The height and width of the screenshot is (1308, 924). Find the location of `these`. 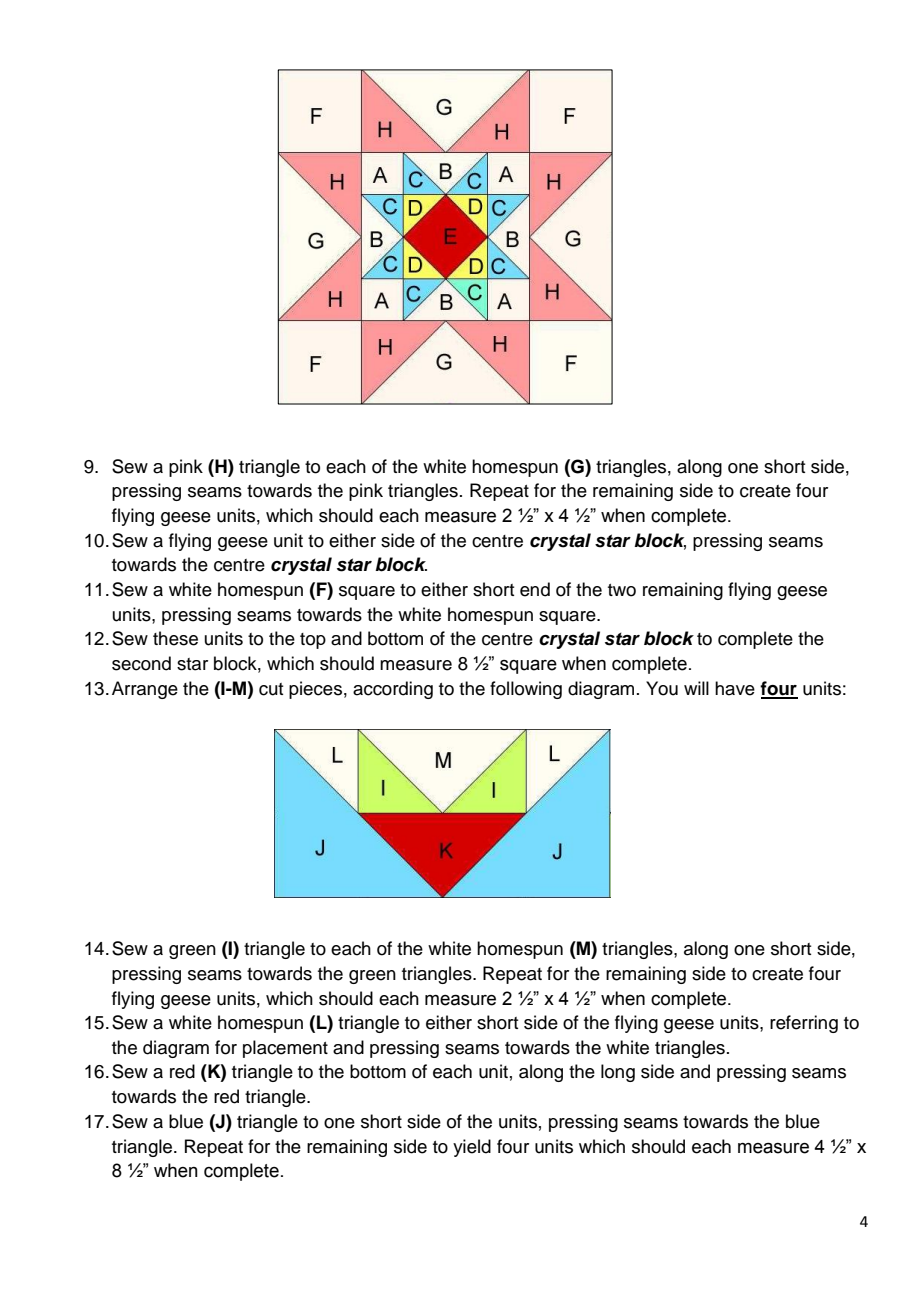

these is located at coordinates (175, 638).
